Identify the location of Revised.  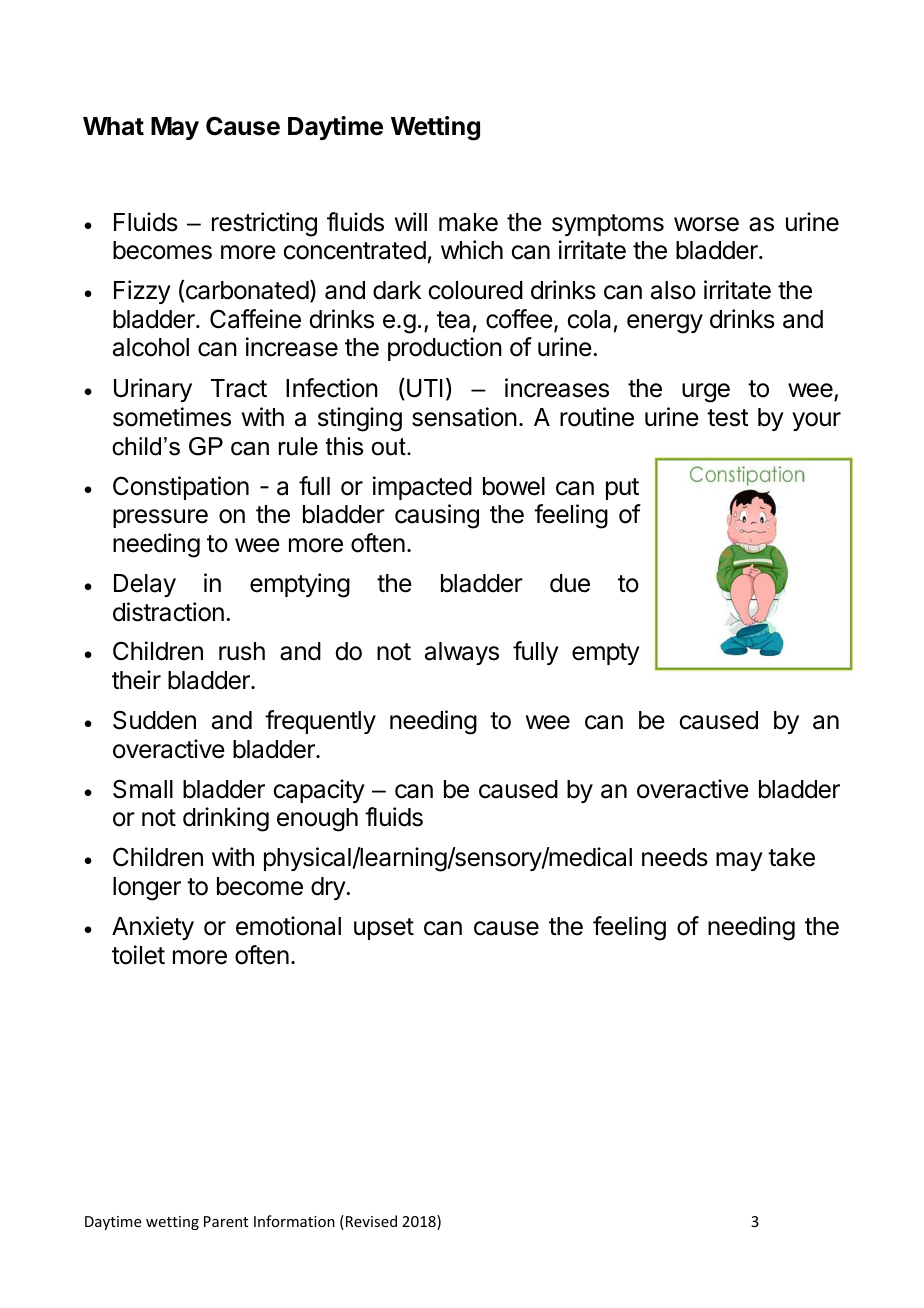
(371, 1221).
